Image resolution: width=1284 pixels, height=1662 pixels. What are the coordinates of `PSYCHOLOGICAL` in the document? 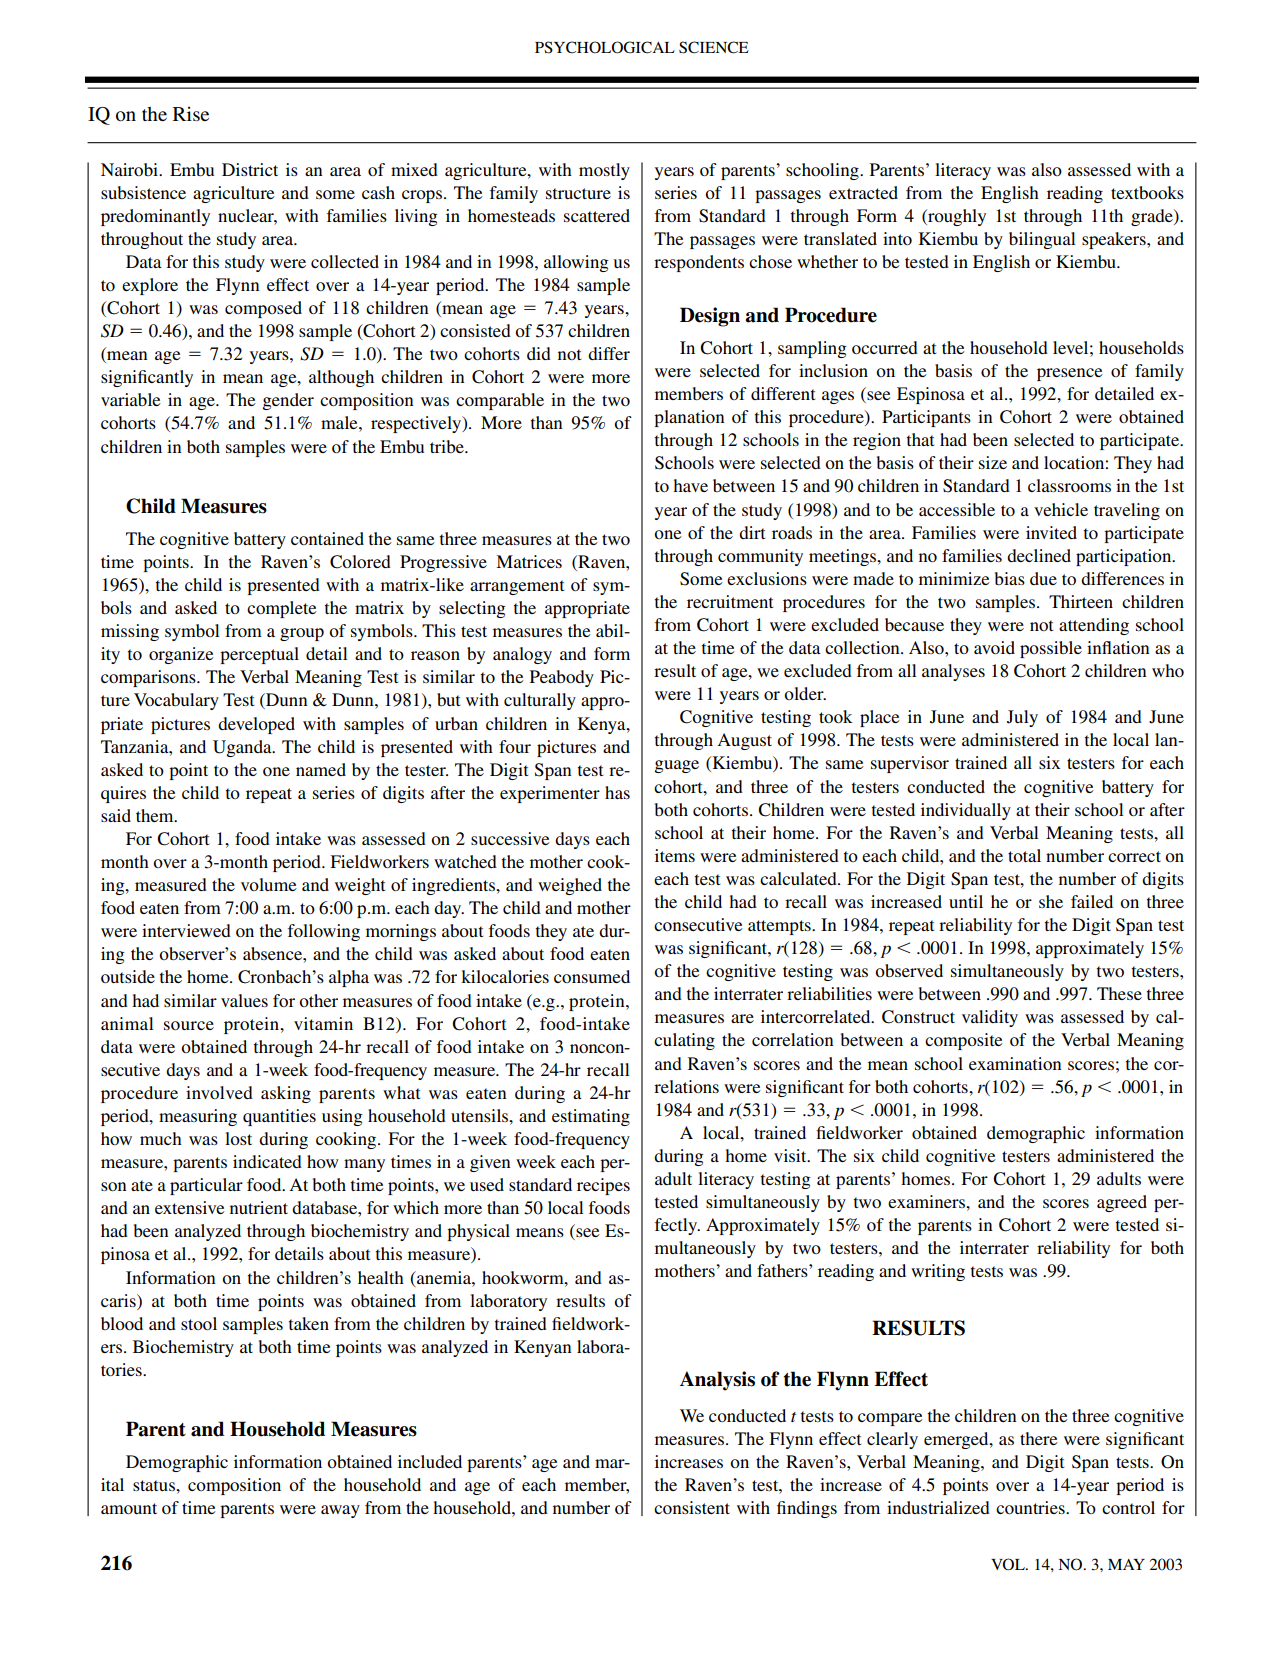 It's located at (605, 47).
